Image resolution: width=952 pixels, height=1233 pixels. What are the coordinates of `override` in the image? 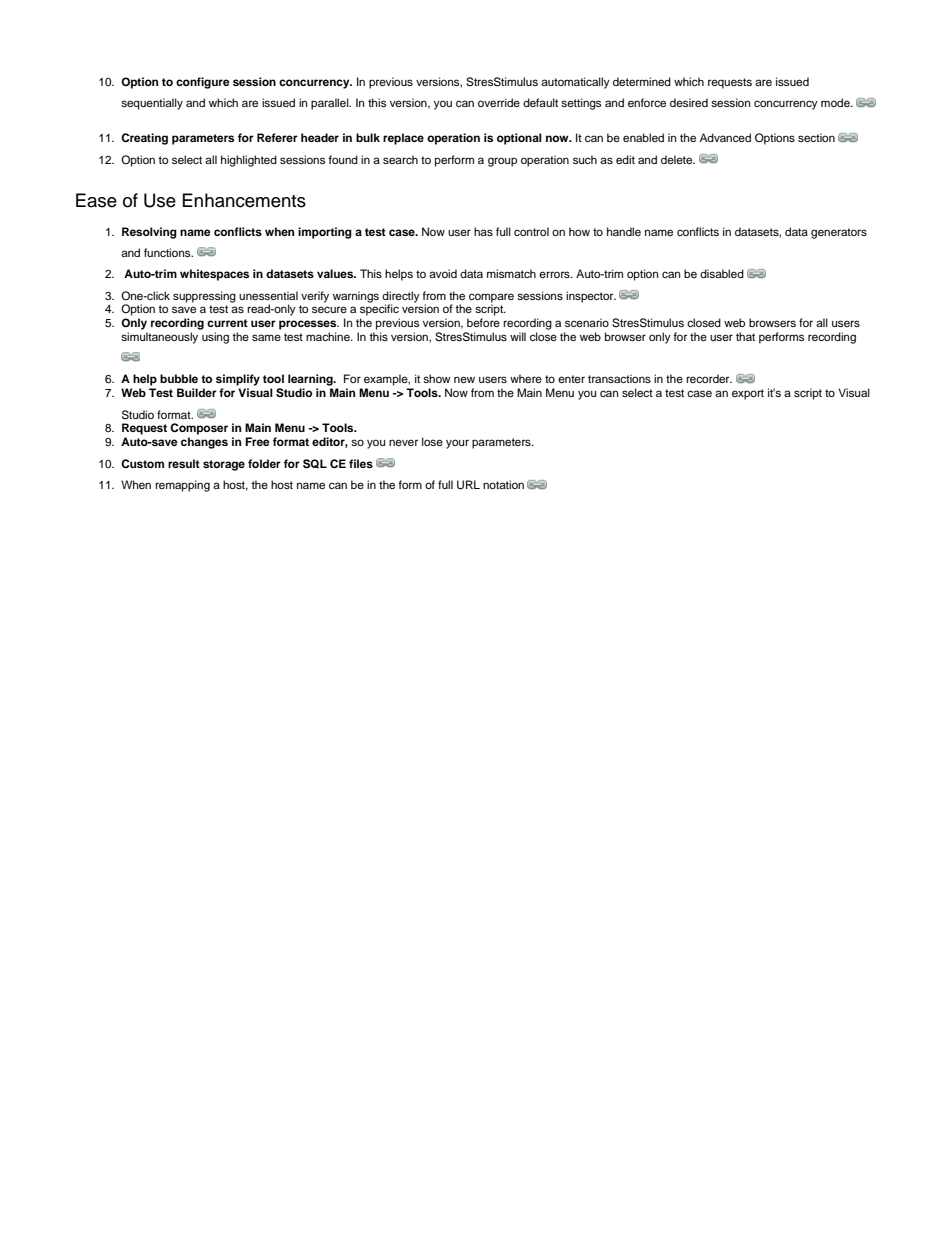 It's located at (499, 102).
